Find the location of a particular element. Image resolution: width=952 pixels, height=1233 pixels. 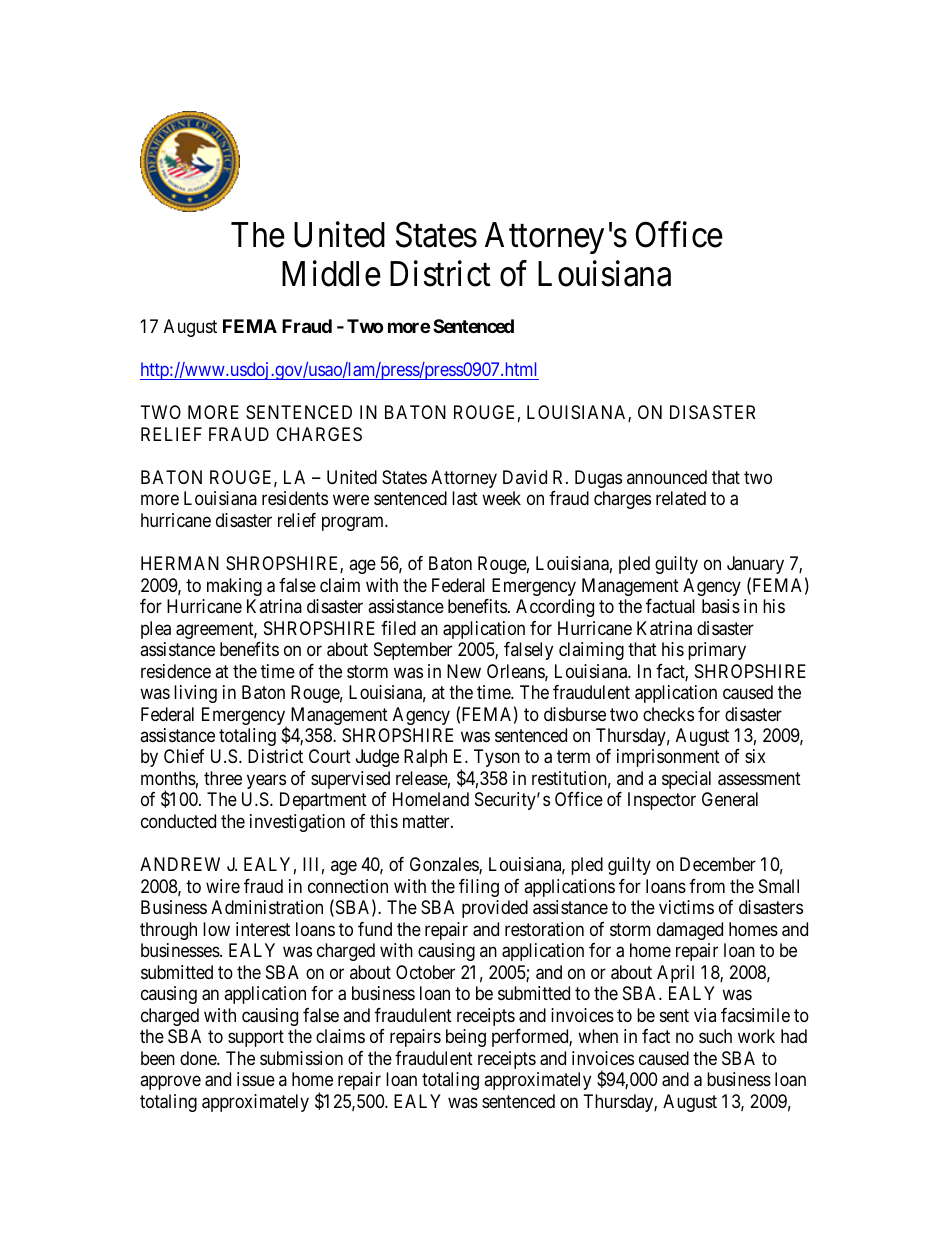

living is located at coordinates (195, 694).
